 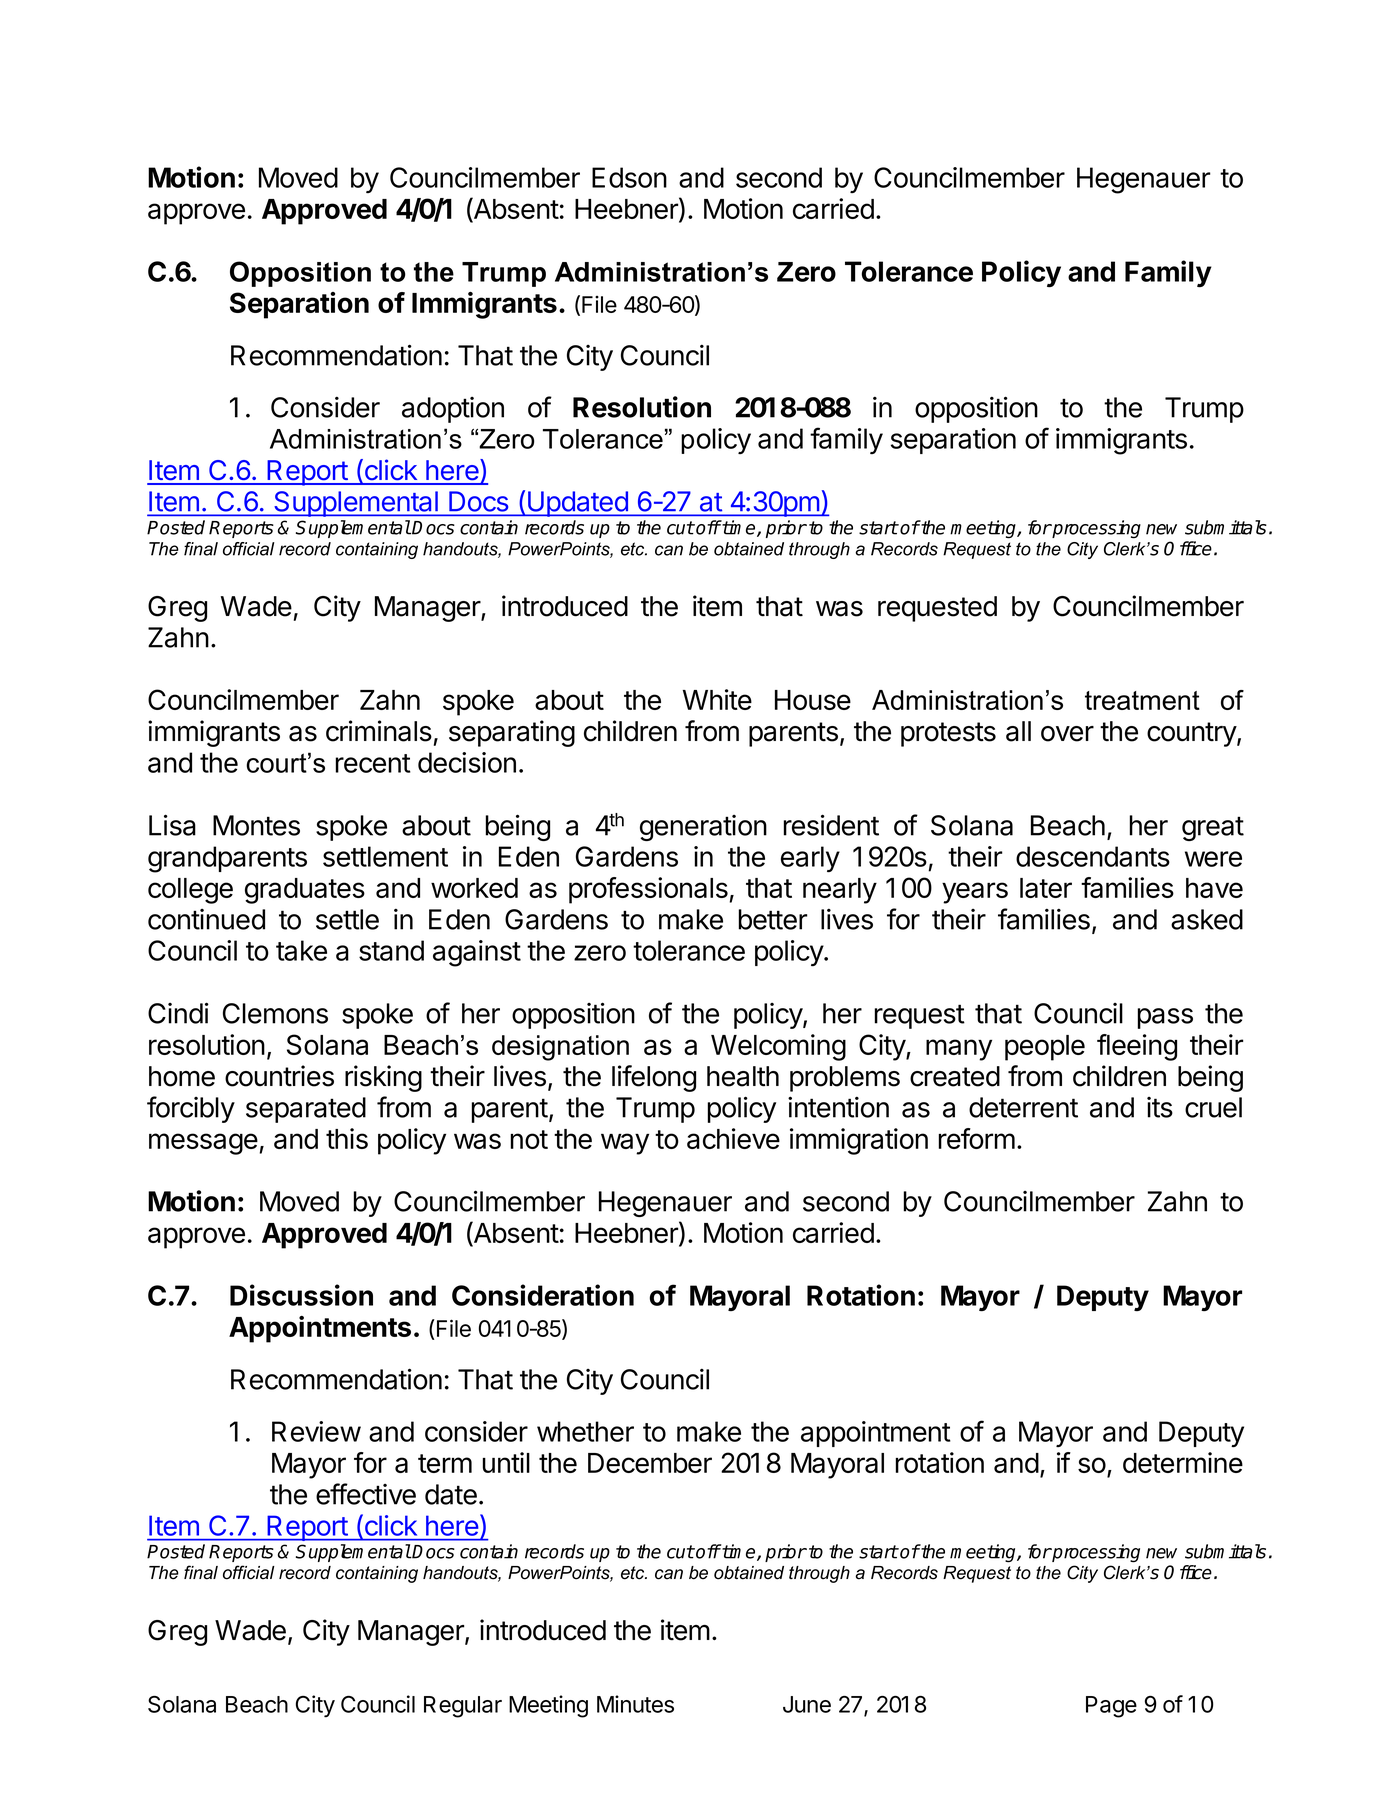 What do you see at coordinates (453, 410) in the page?
I see `adoption` at bounding box center [453, 410].
